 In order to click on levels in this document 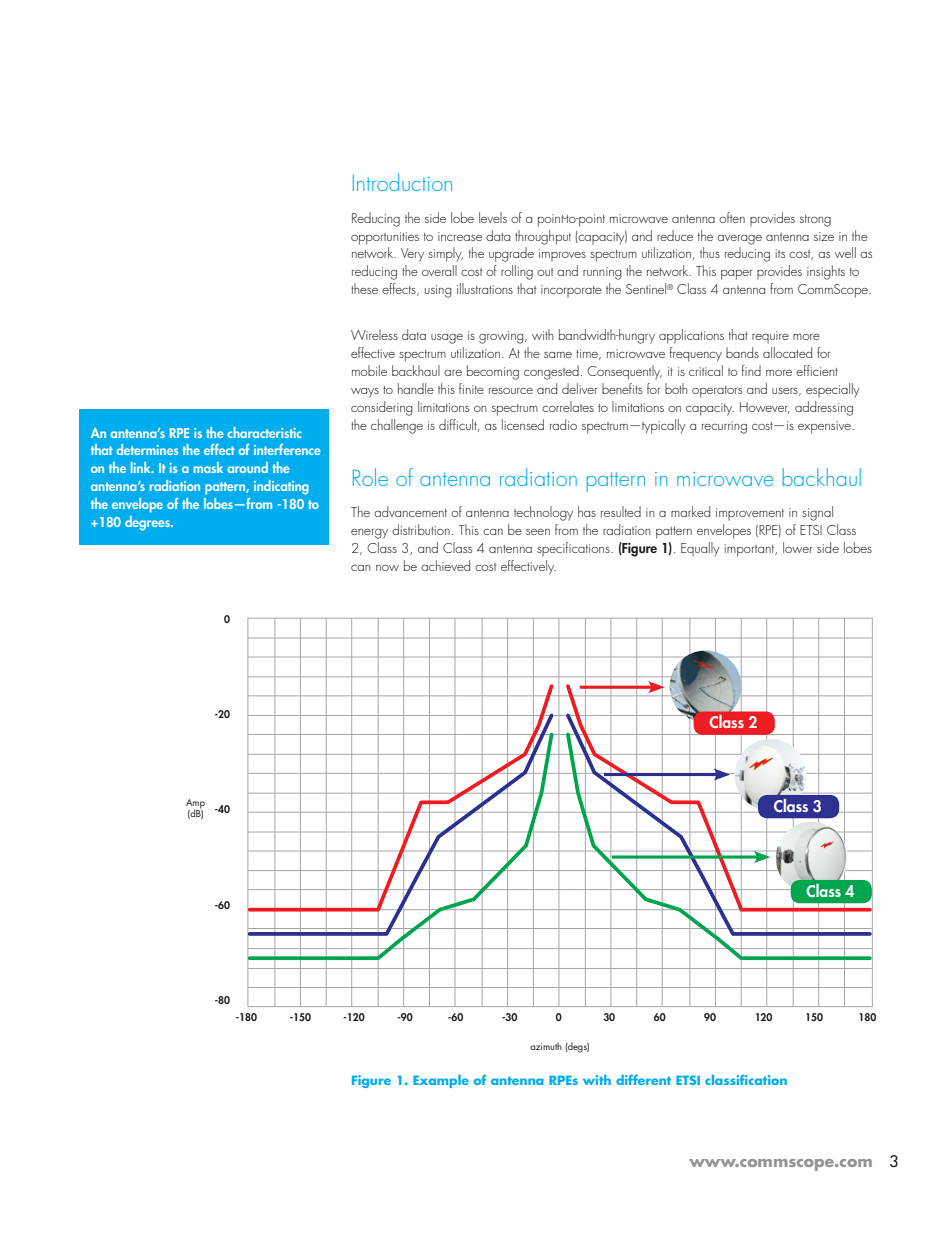, I will do `click(493, 217)`.
